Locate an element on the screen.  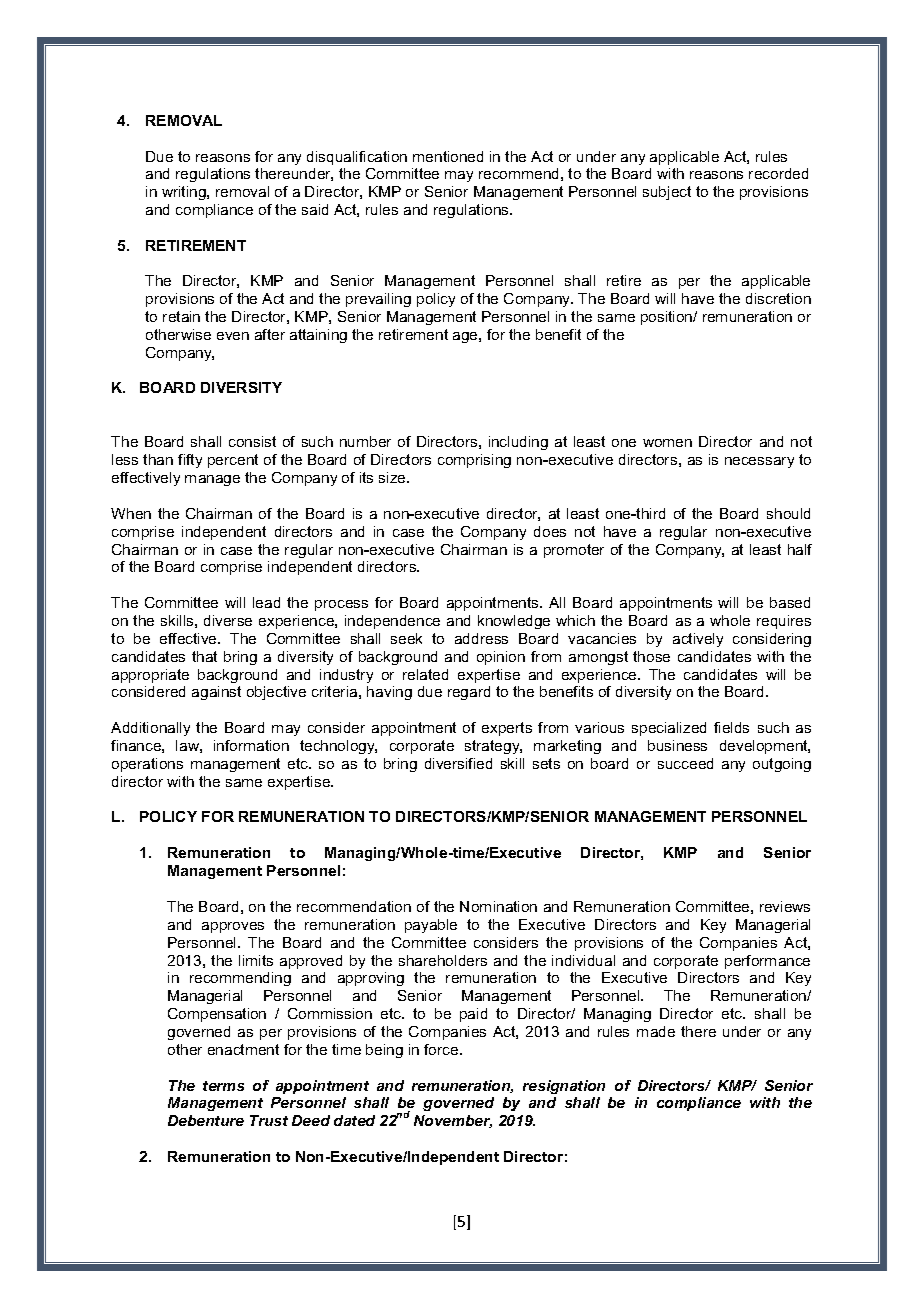
actively is located at coordinates (698, 640).
